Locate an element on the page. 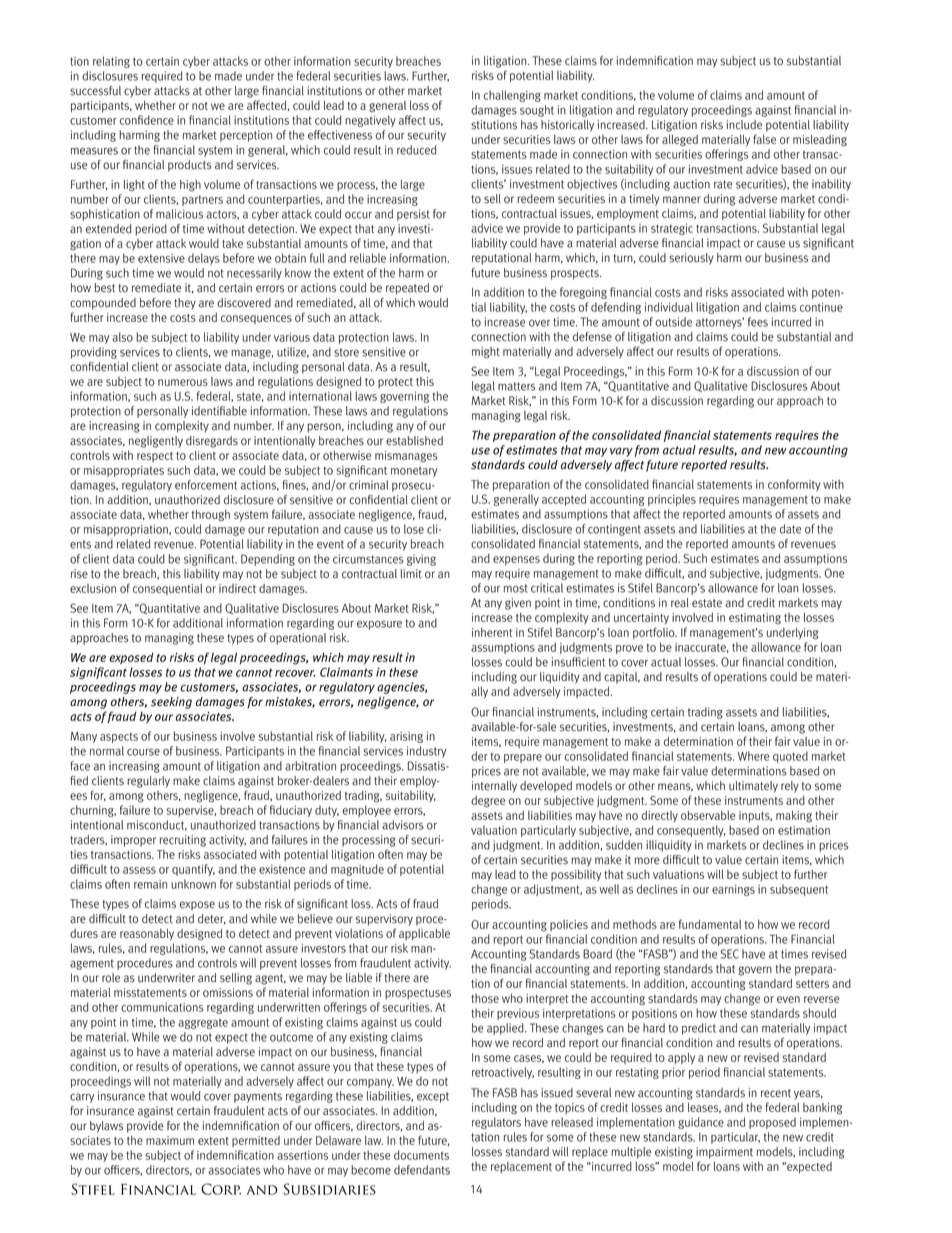 The height and width of the page is (1233, 952). ultimately is located at coordinates (753, 787).
